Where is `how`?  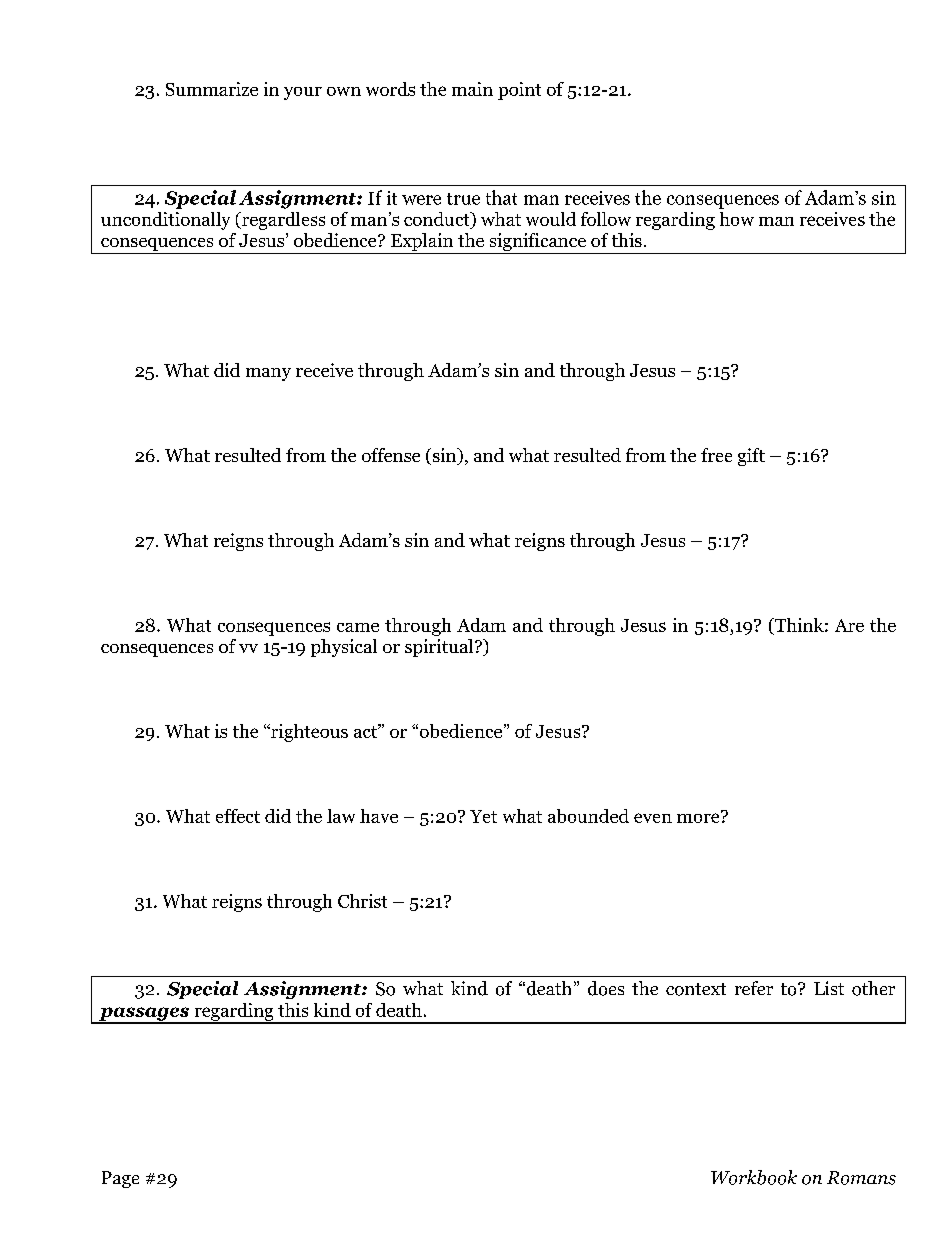
how is located at coordinates (737, 219).
